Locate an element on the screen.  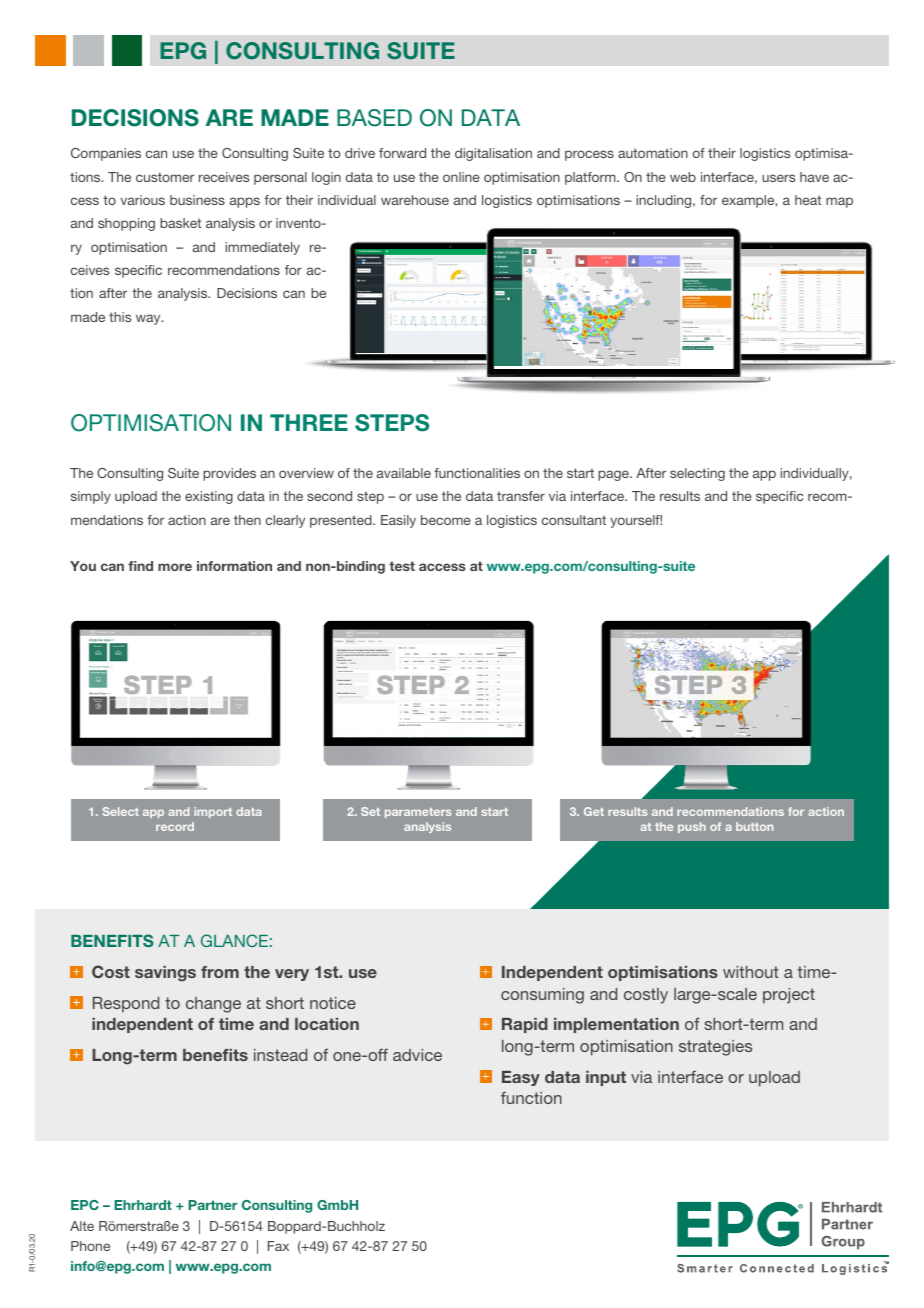
more is located at coordinates (175, 567).
